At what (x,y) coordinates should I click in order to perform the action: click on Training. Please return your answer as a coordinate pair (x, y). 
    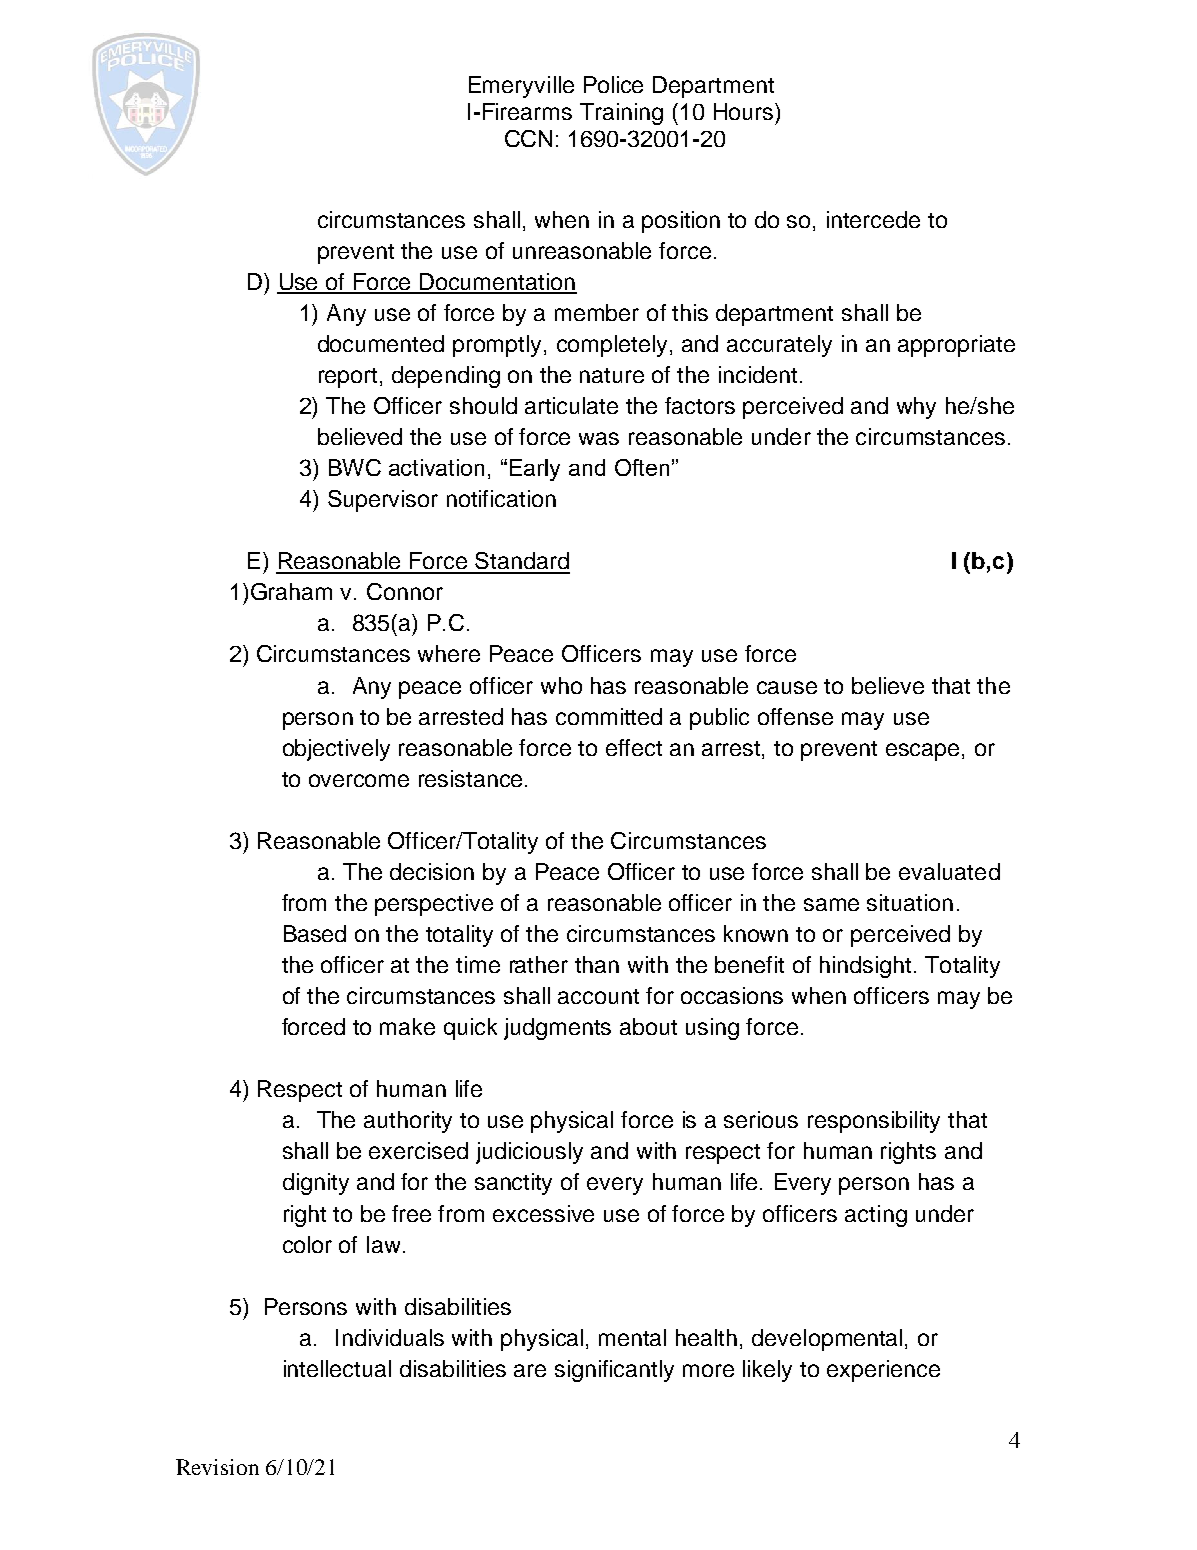
    Looking at the image, I should click on (621, 114).
